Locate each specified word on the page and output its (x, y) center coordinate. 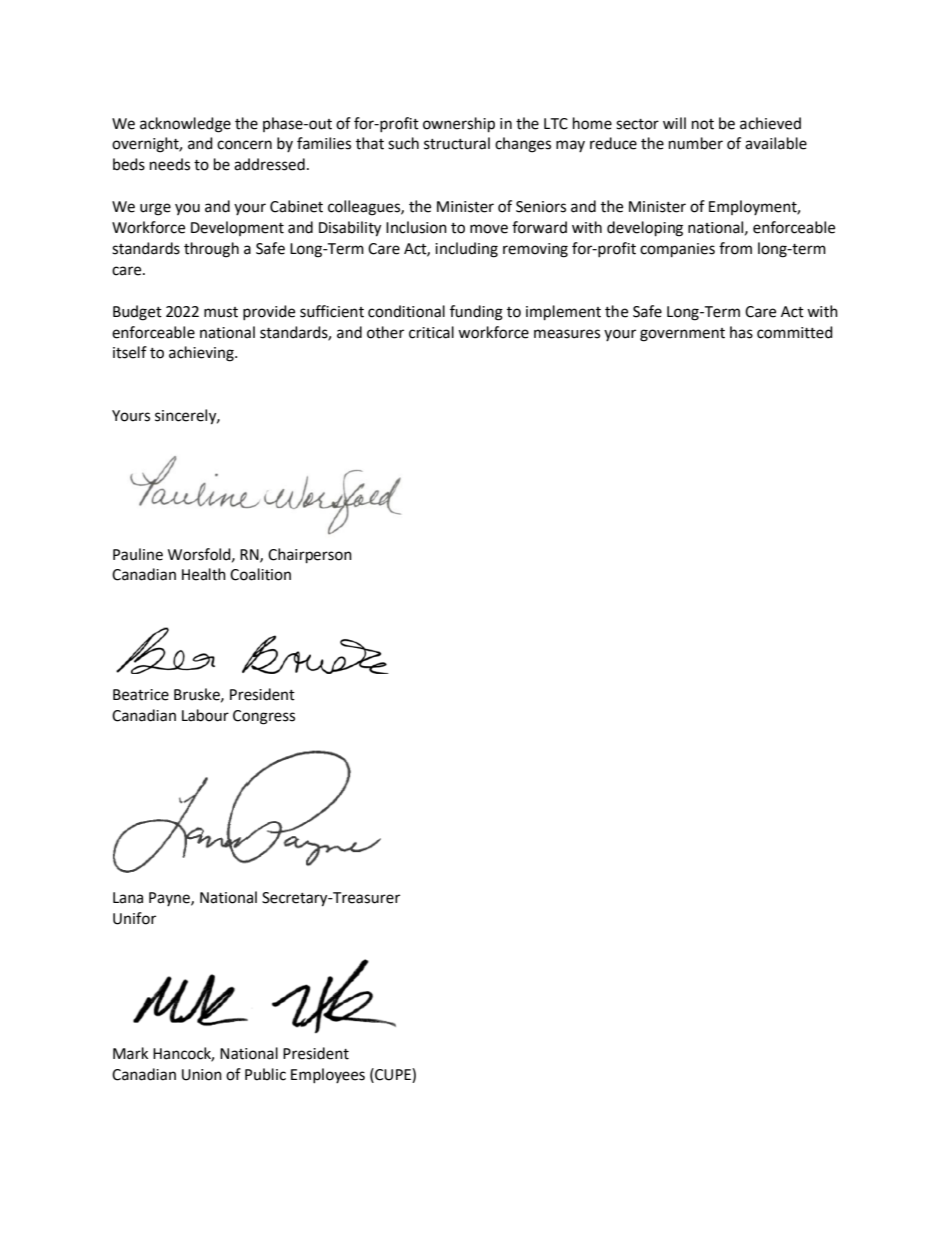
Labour (205, 715)
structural (457, 143)
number (696, 143)
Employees (328, 1075)
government (682, 335)
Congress (264, 717)
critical (431, 332)
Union (202, 1075)
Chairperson (310, 556)
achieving (202, 354)
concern (244, 145)
